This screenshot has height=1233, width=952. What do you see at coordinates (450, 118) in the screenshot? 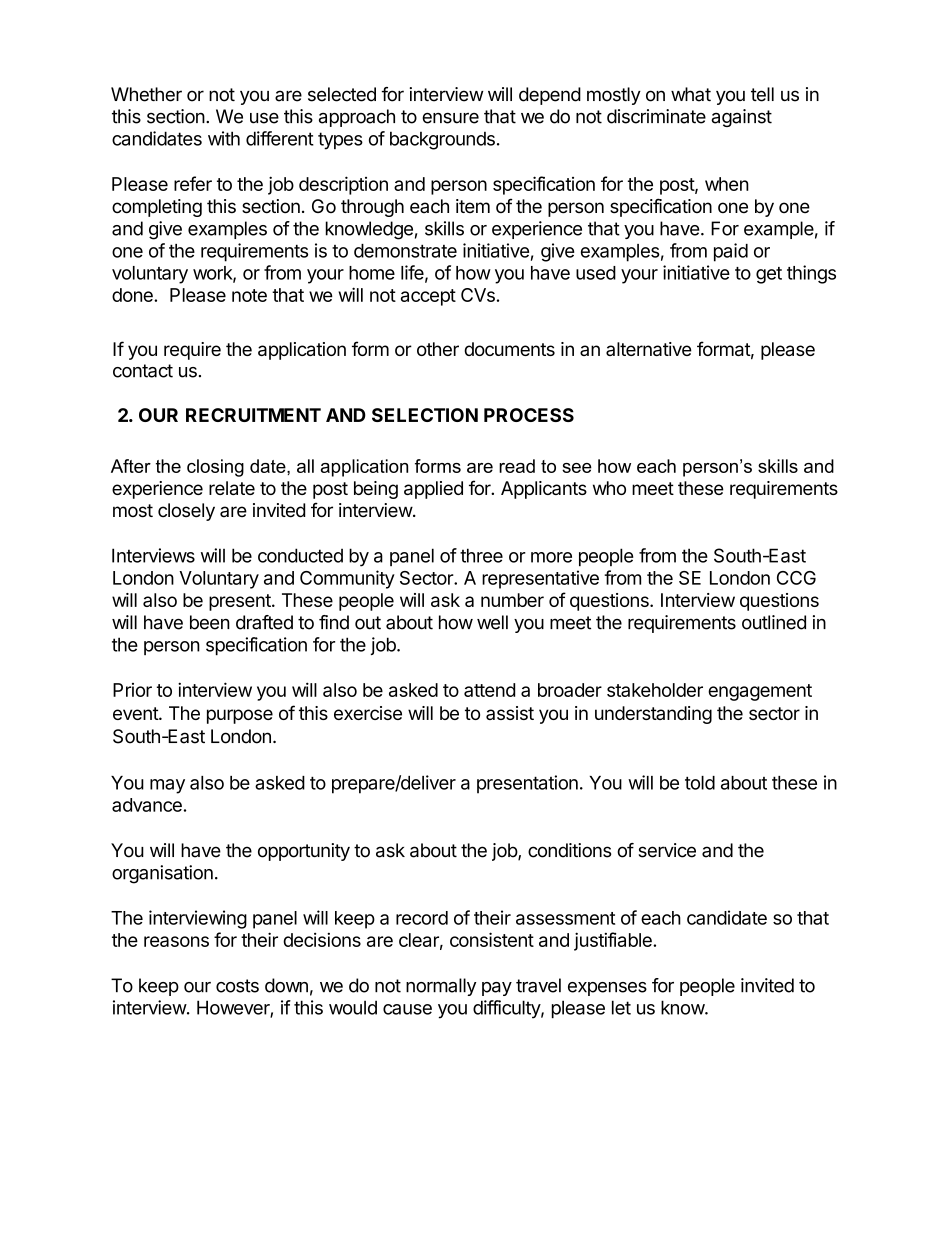
I see `ensure` at bounding box center [450, 118].
